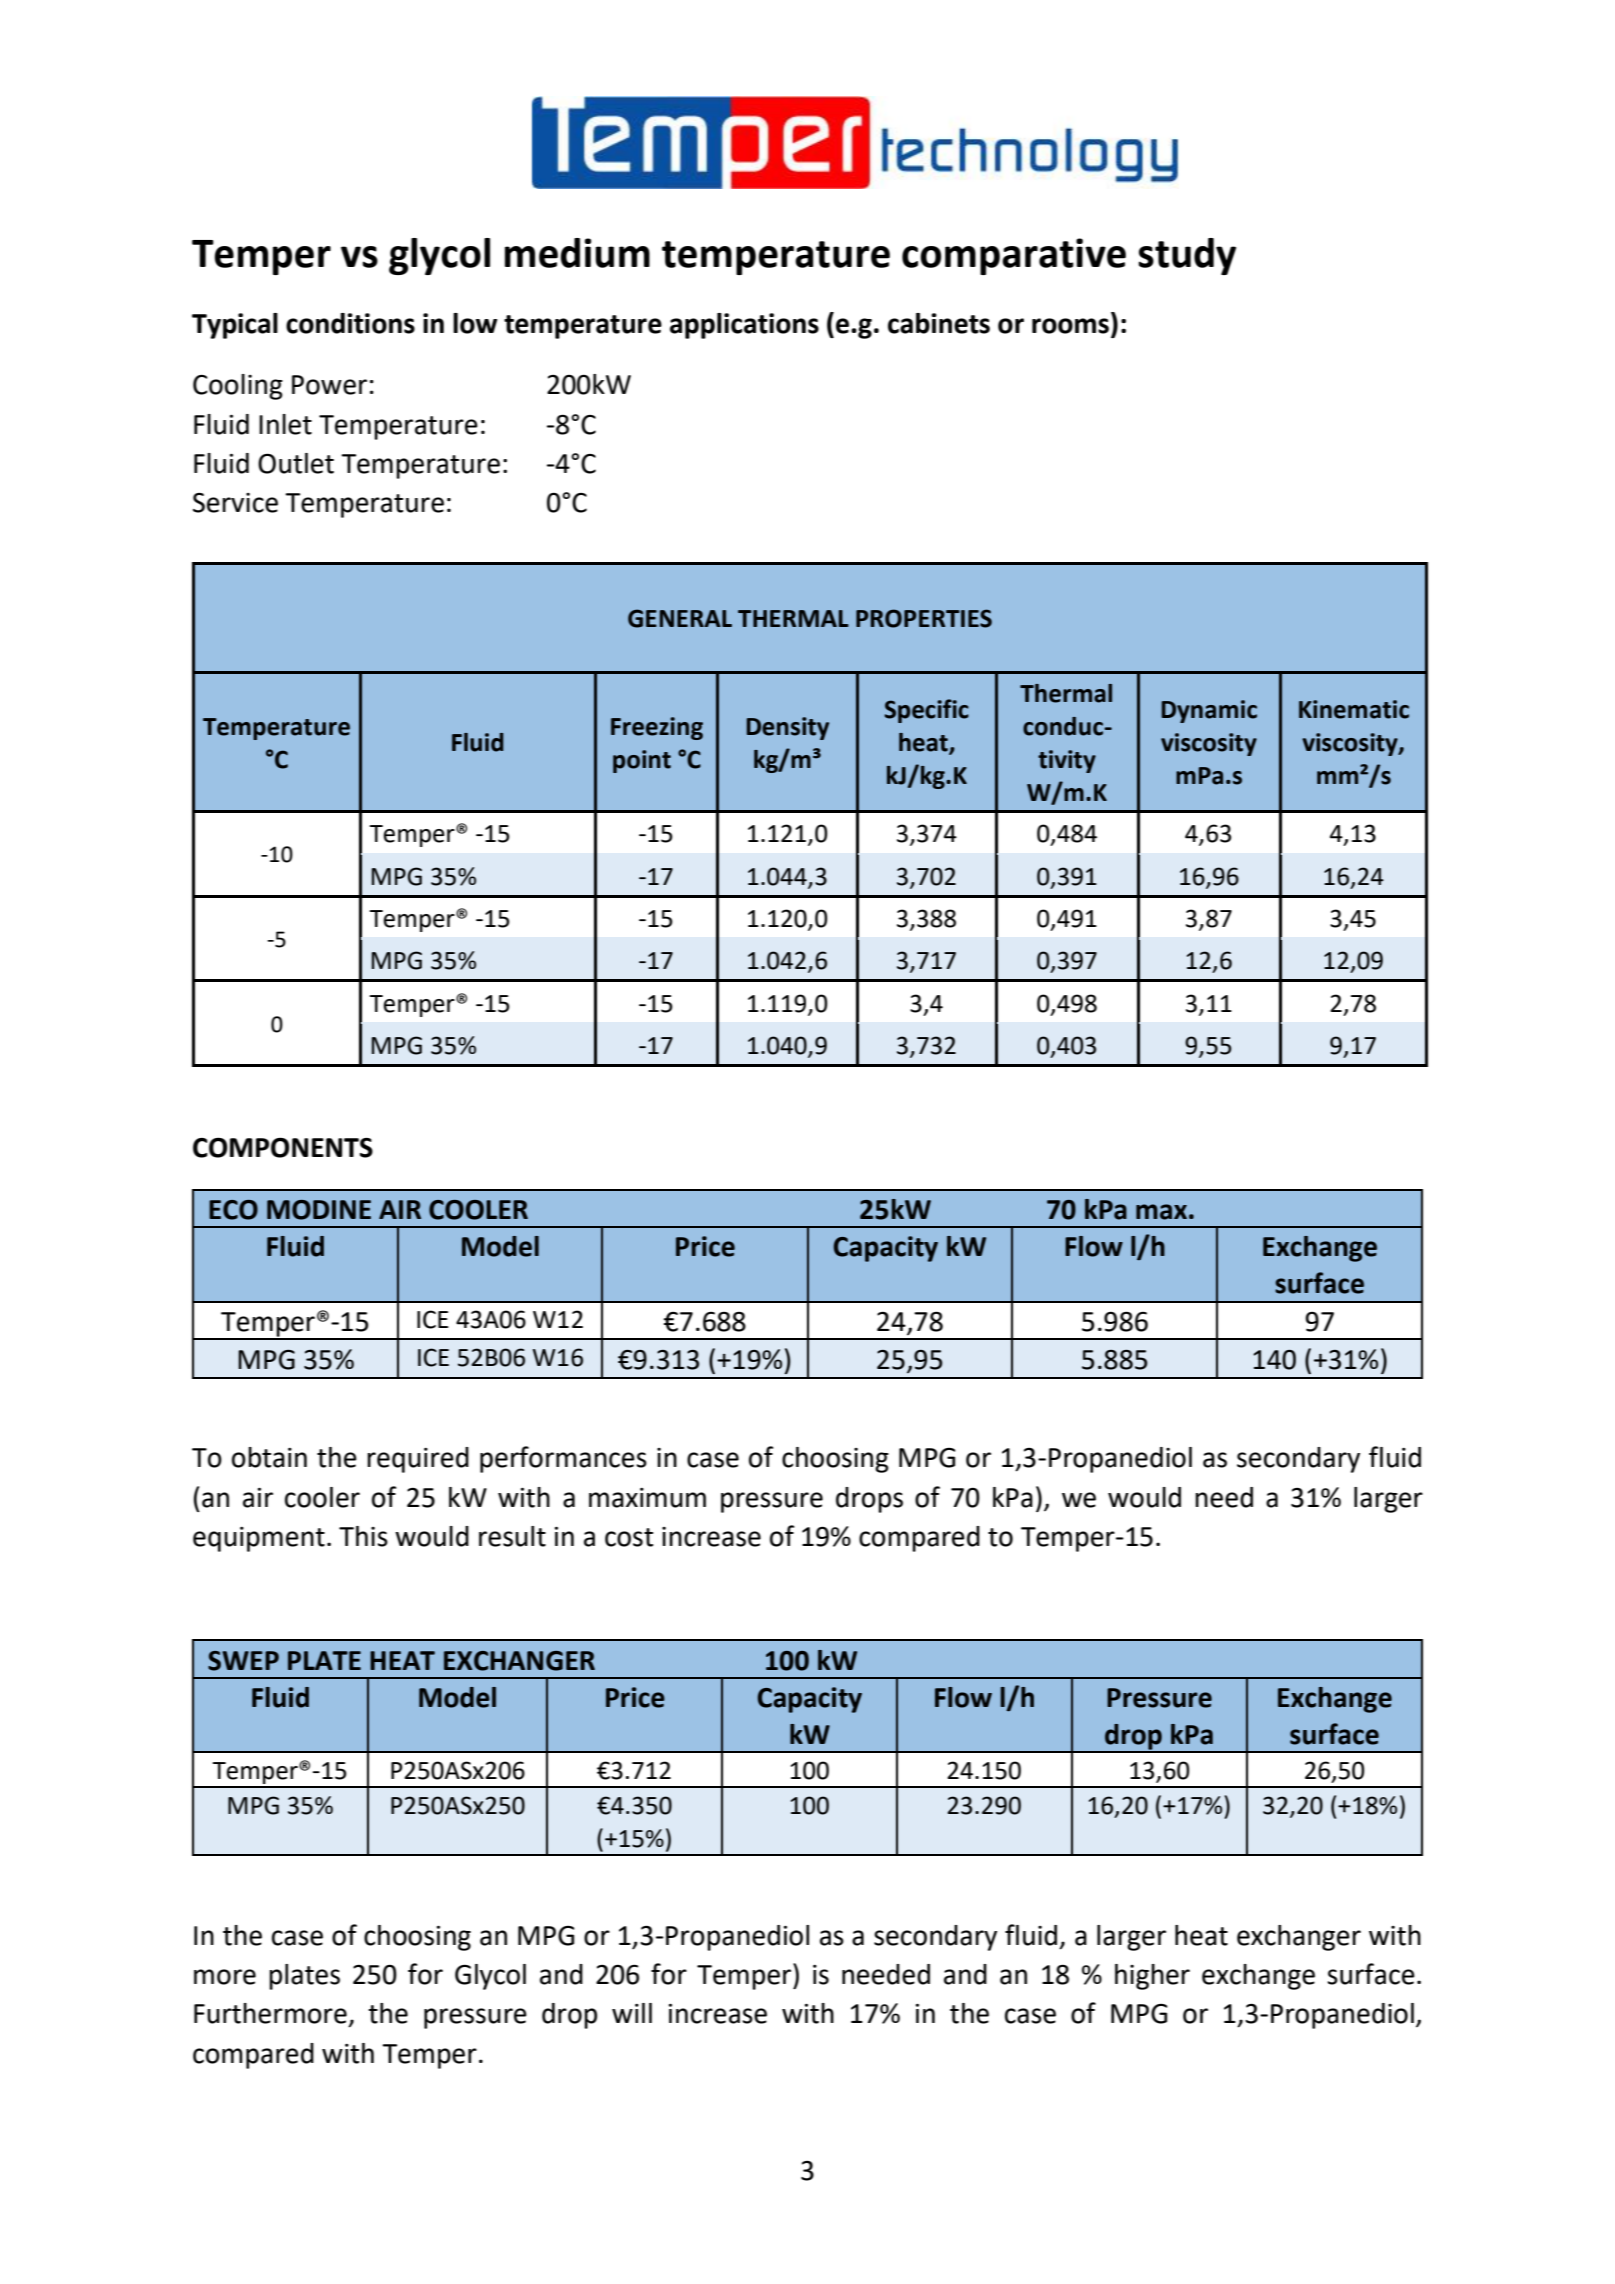  I want to click on Dynamic, so click(1209, 711).
